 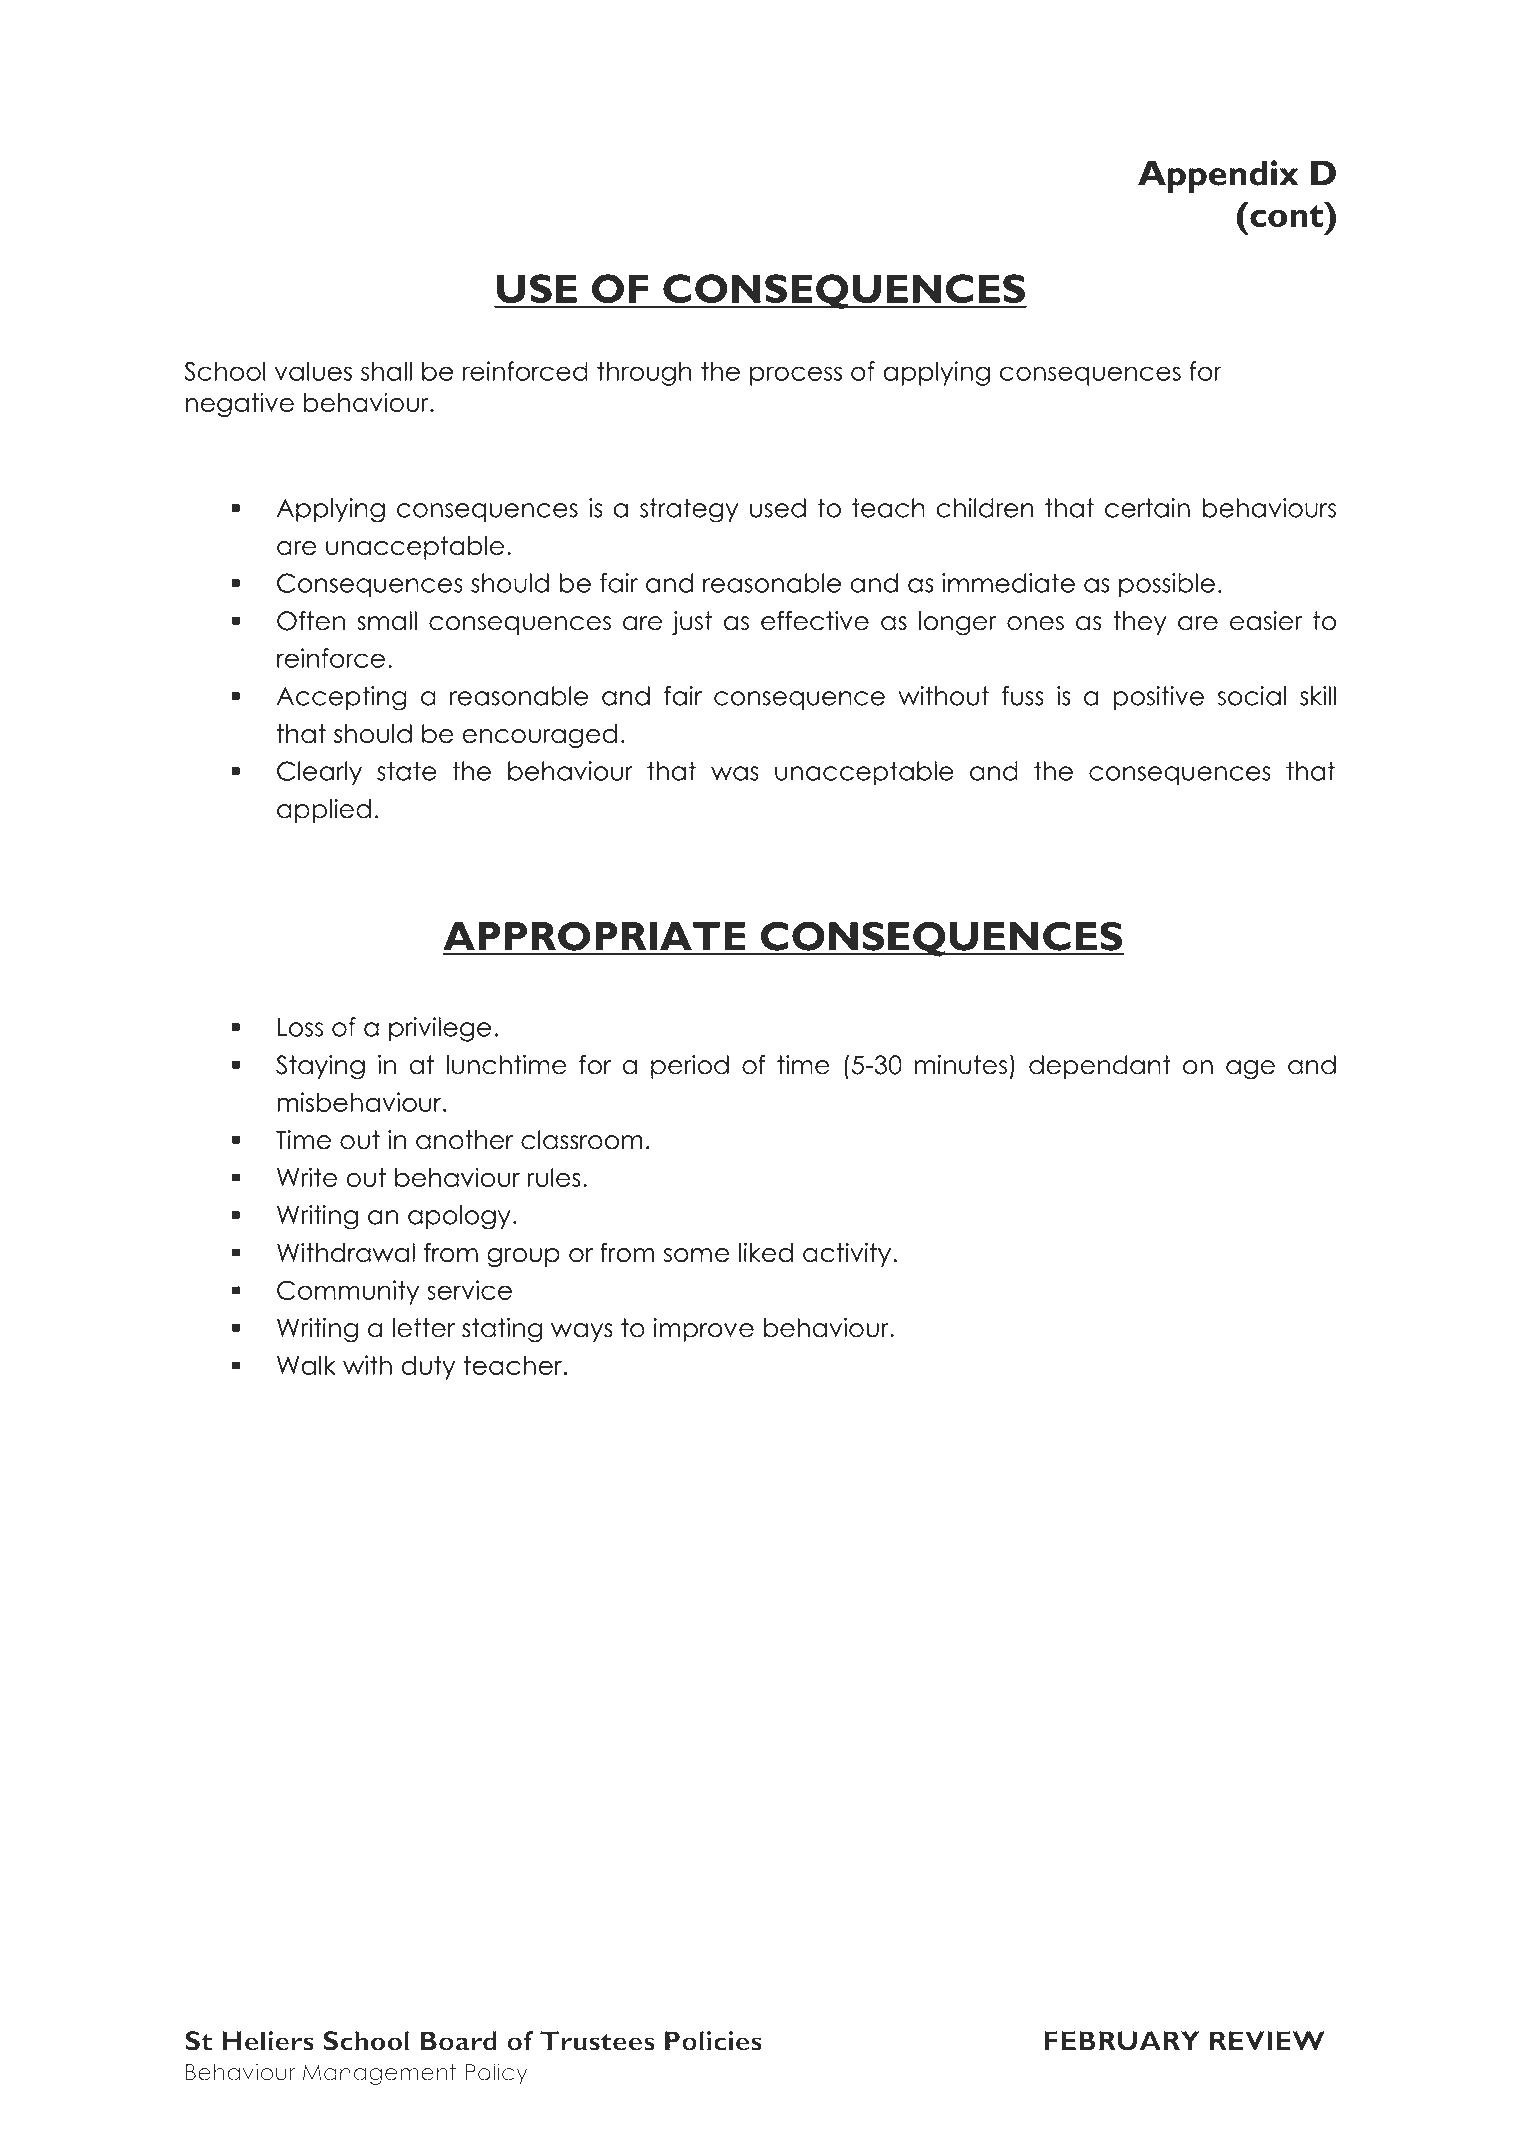 I want to click on Management, so click(x=379, y=2074).
